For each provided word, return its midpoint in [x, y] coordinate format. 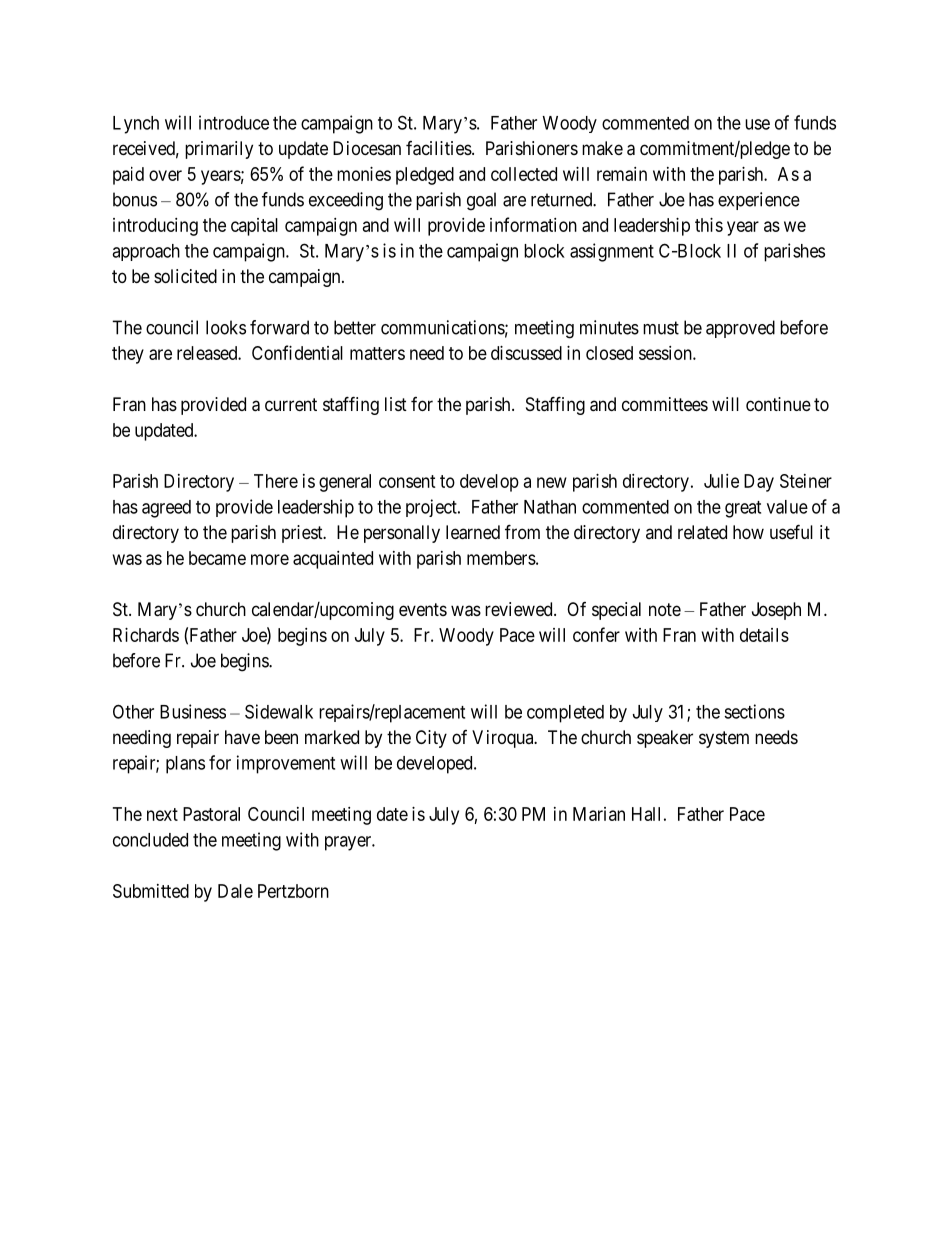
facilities [439, 148]
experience [759, 201]
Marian [599, 814]
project [432, 508]
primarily [219, 150]
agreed [166, 509]
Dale [235, 891]
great [743, 509]
